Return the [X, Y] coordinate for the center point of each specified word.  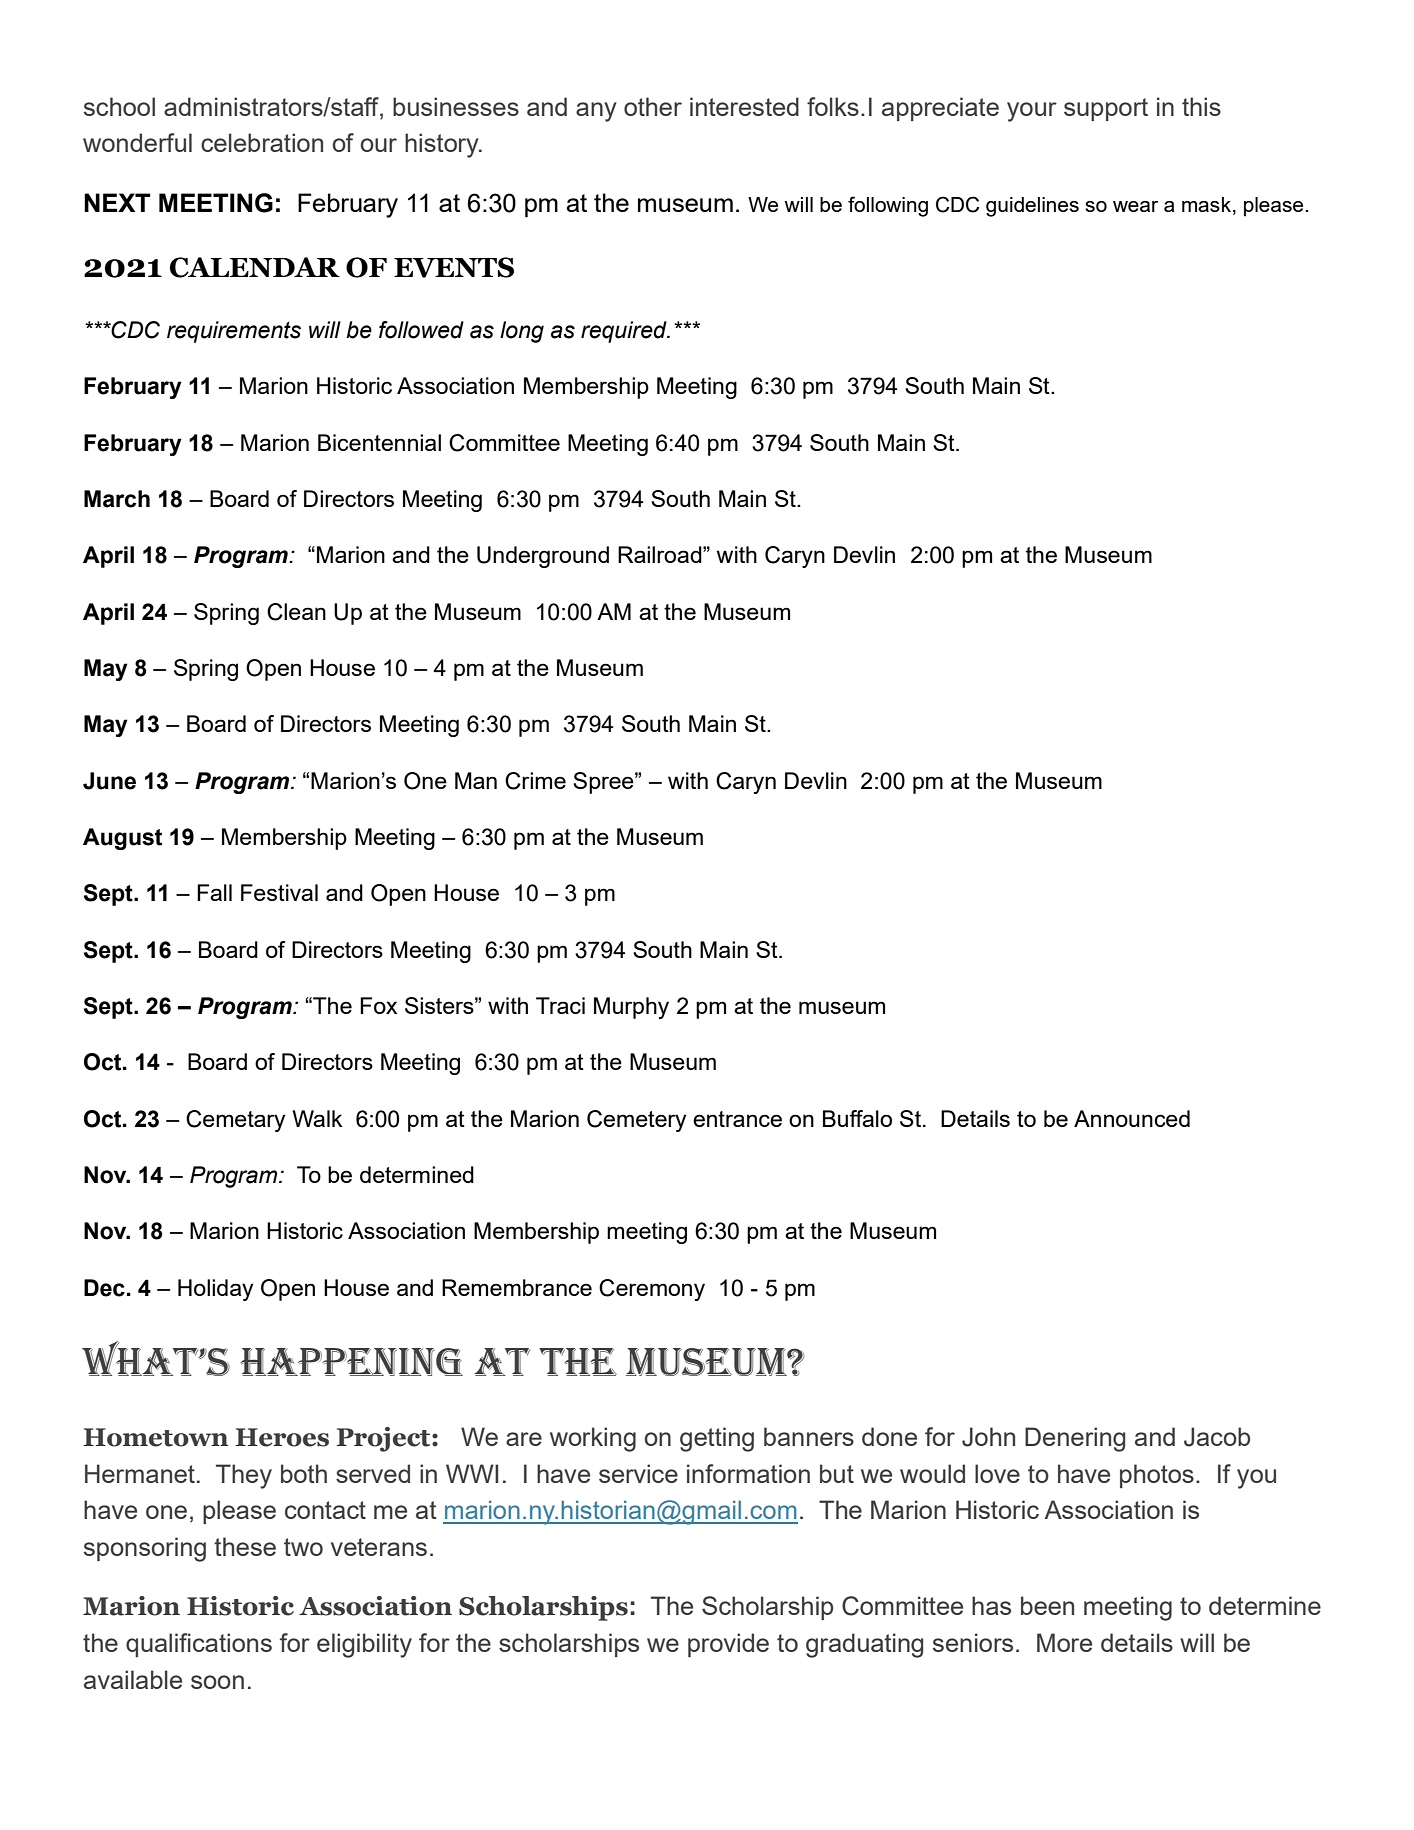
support [1106, 109]
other [653, 106]
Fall [214, 892]
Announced [1132, 1118]
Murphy [631, 1008]
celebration [262, 142]
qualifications [199, 1645]
